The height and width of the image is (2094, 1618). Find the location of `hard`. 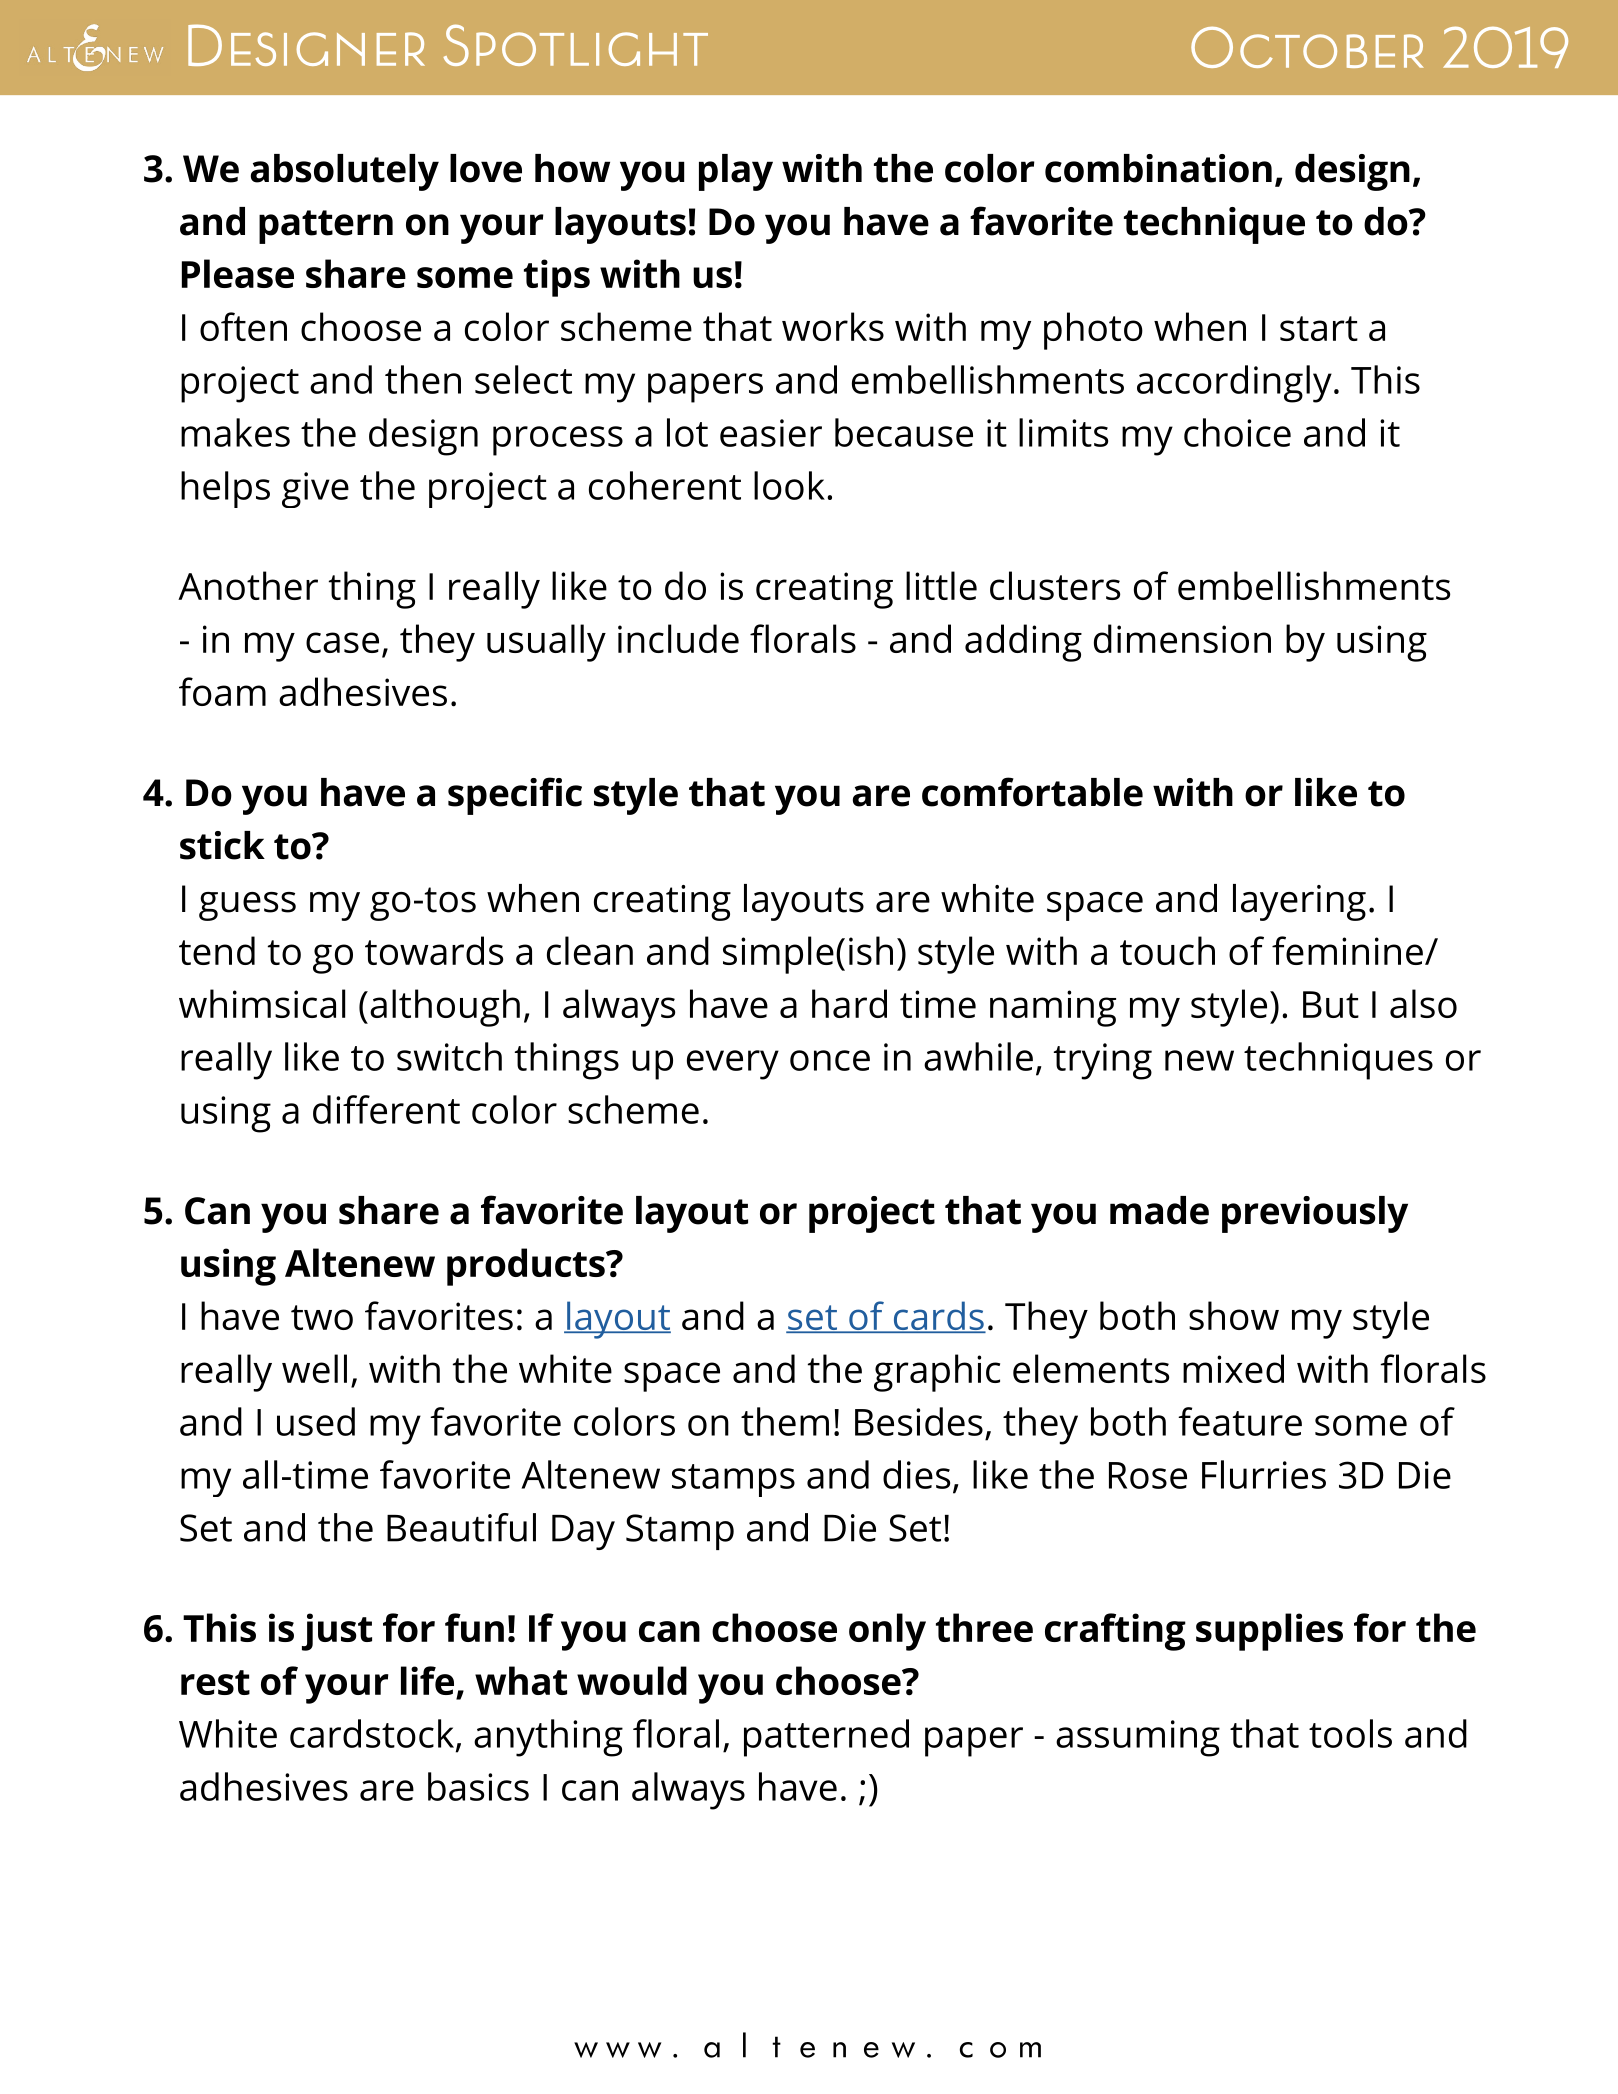

hard is located at coordinates (849, 1003).
